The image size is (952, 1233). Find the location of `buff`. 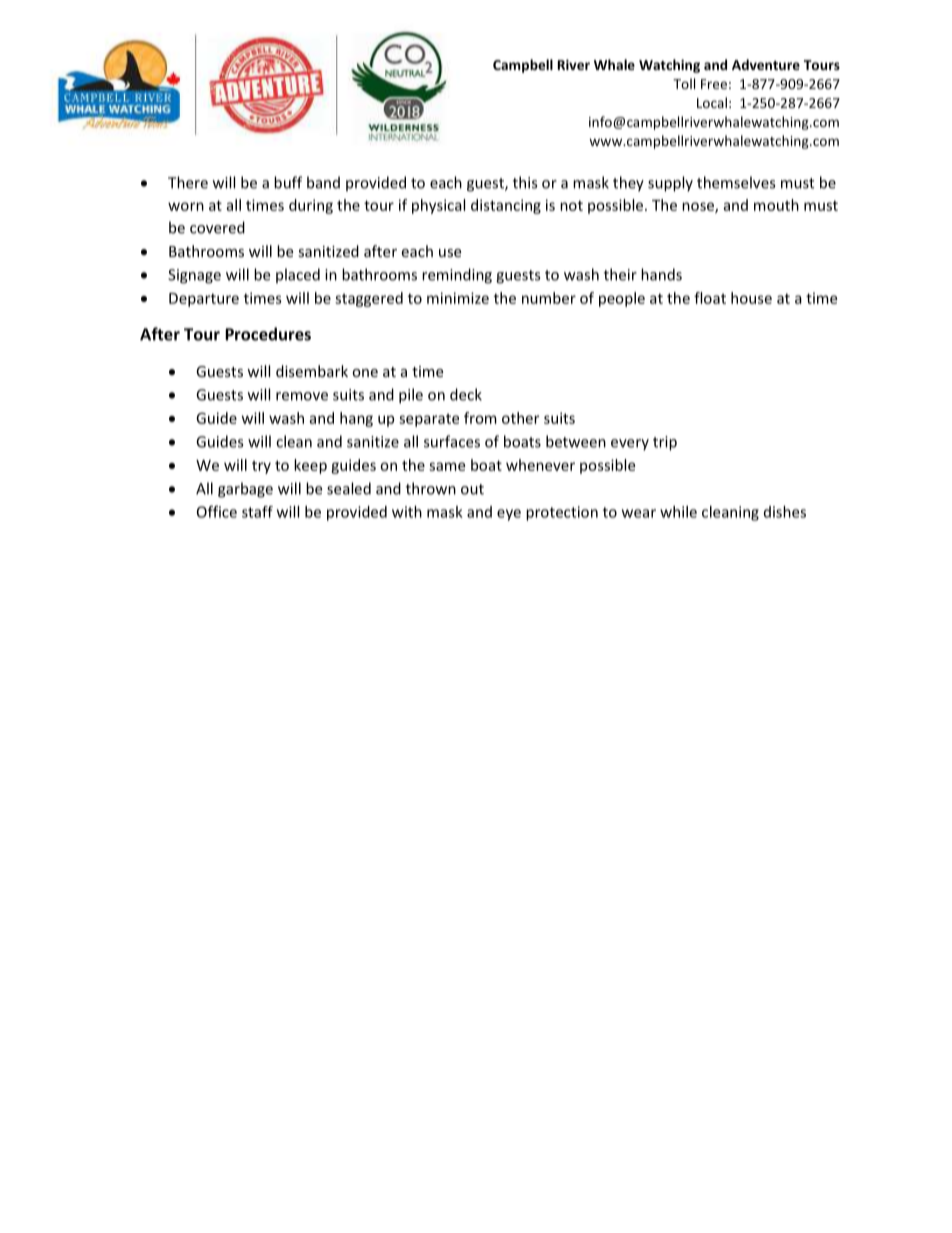

buff is located at coordinates (288, 182).
